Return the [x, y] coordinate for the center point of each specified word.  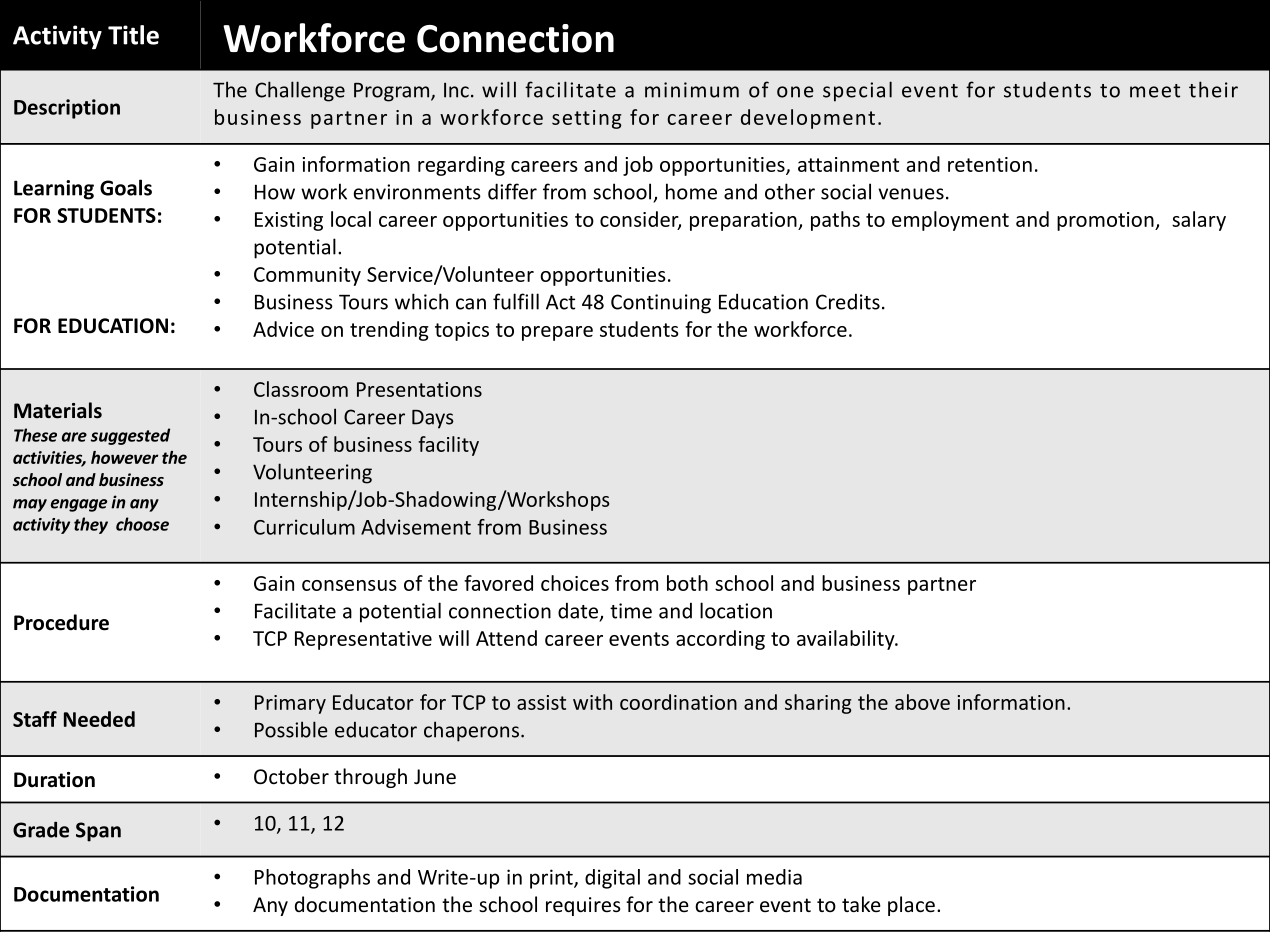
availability [847, 640]
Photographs [312, 879]
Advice [283, 329]
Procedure [61, 622]
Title [133, 35]
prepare [557, 333]
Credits [848, 301]
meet [1155, 91]
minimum [692, 90]
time [631, 611]
